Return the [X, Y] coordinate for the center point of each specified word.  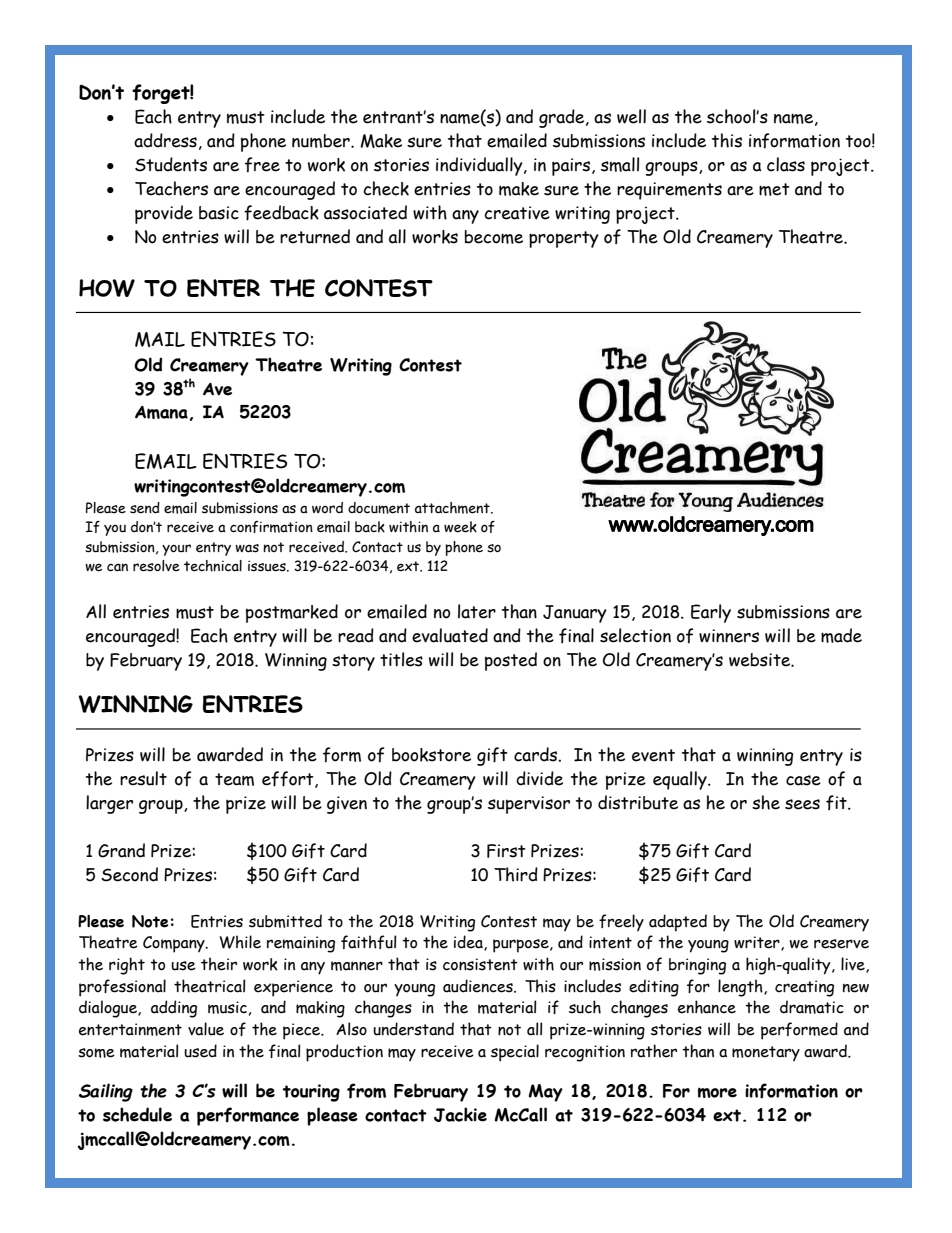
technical [213, 566]
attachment [453, 508]
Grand [121, 850]
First [506, 851]
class [786, 164]
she [766, 802]
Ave [217, 389]
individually [480, 166]
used [200, 1051]
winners [729, 636]
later [477, 611]
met [774, 189]
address [165, 140]
